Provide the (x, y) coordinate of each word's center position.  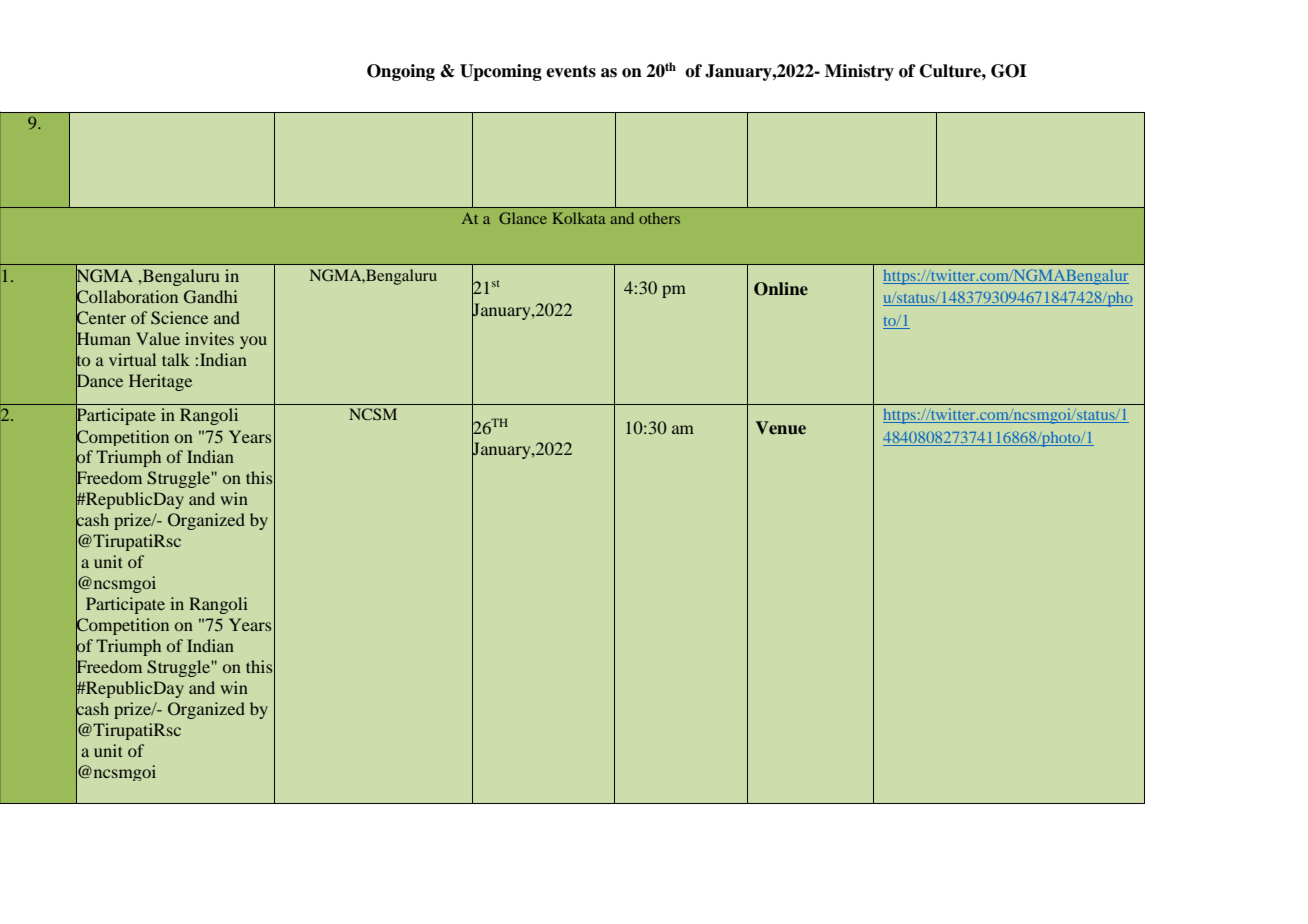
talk (176, 359)
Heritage (160, 382)
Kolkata (579, 218)
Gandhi (211, 297)
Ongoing (401, 72)
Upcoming (501, 72)
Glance (523, 218)
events (571, 71)
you (253, 342)
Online (781, 289)
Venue (780, 428)
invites (209, 338)
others (659, 218)
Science (179, 318)
